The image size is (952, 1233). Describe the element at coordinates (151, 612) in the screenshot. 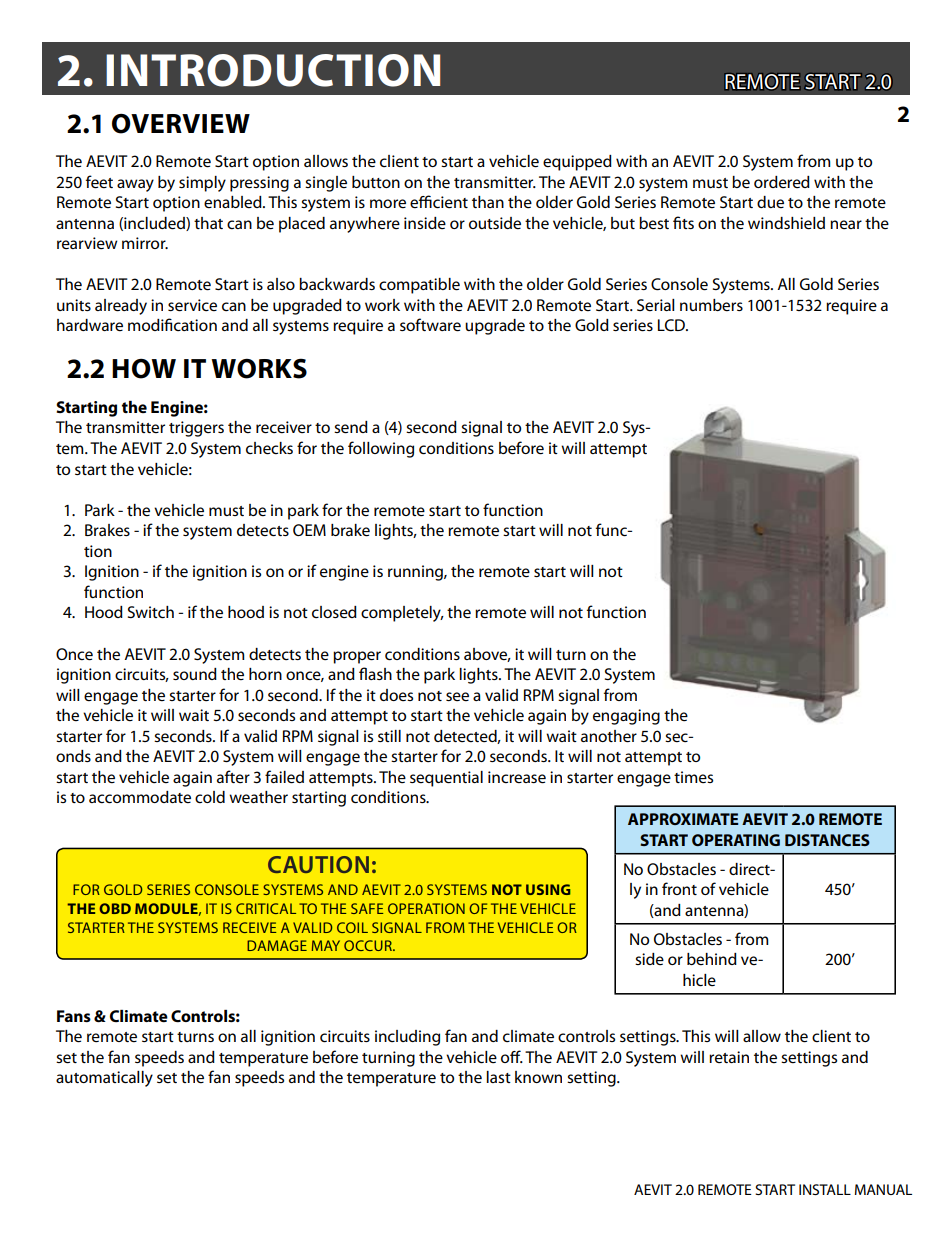

I see `Switch` at that location.
